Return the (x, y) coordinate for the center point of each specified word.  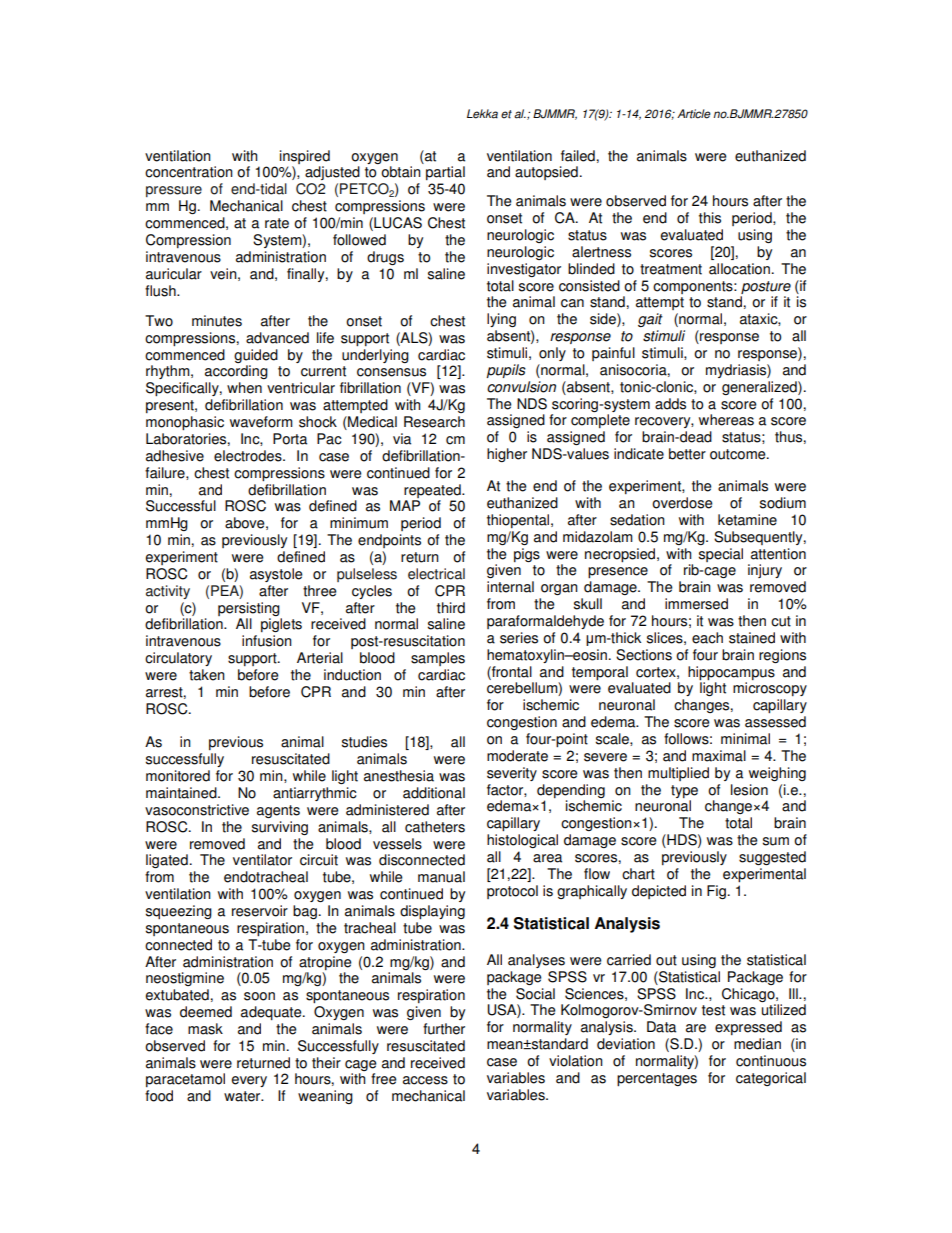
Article (694, 114)
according (236, 372)
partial (445, 173)
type (684, 791)
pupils (506, 371)
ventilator (262, 860)
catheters (435, 827)
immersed (696, 604)
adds (670, 404)
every (249, 1081)
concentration (189, 172)
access (425, 1080)
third (451, 608)
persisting (249, 609)
